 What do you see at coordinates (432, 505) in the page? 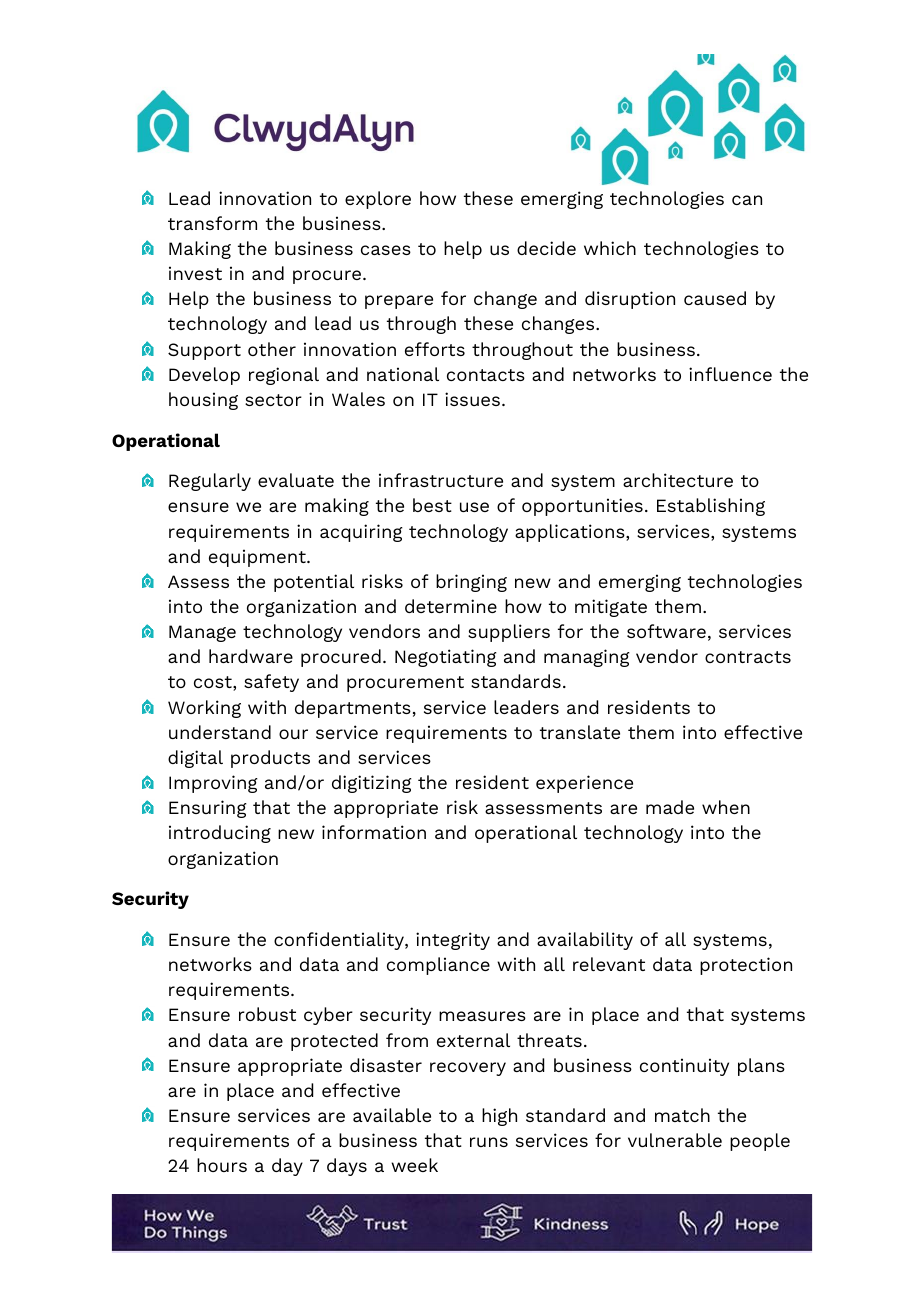
I see `best` at bounding box center [432, 505].
